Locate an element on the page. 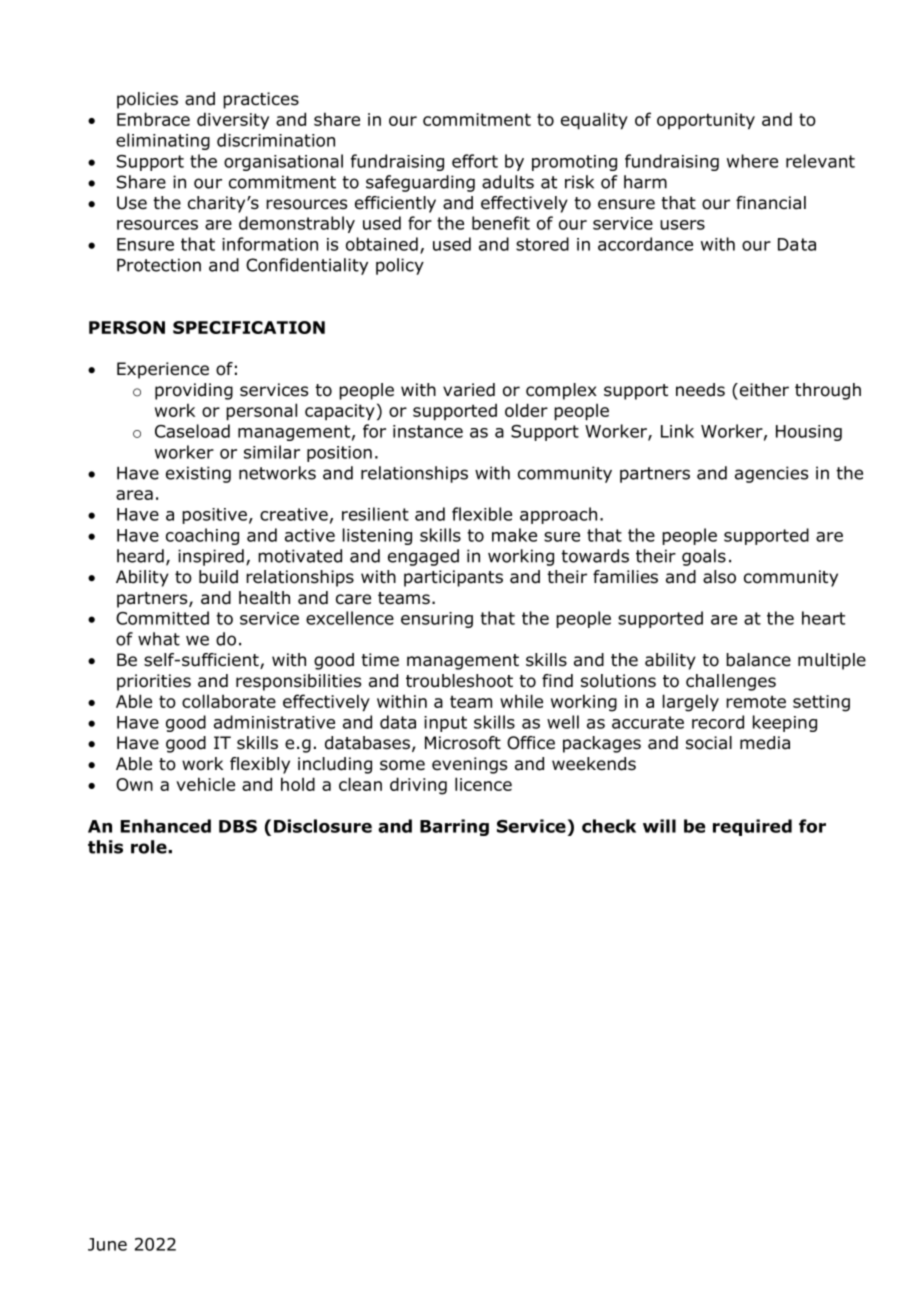 The image size is (924, 1310). existing is located at coordinates (198, 474).
